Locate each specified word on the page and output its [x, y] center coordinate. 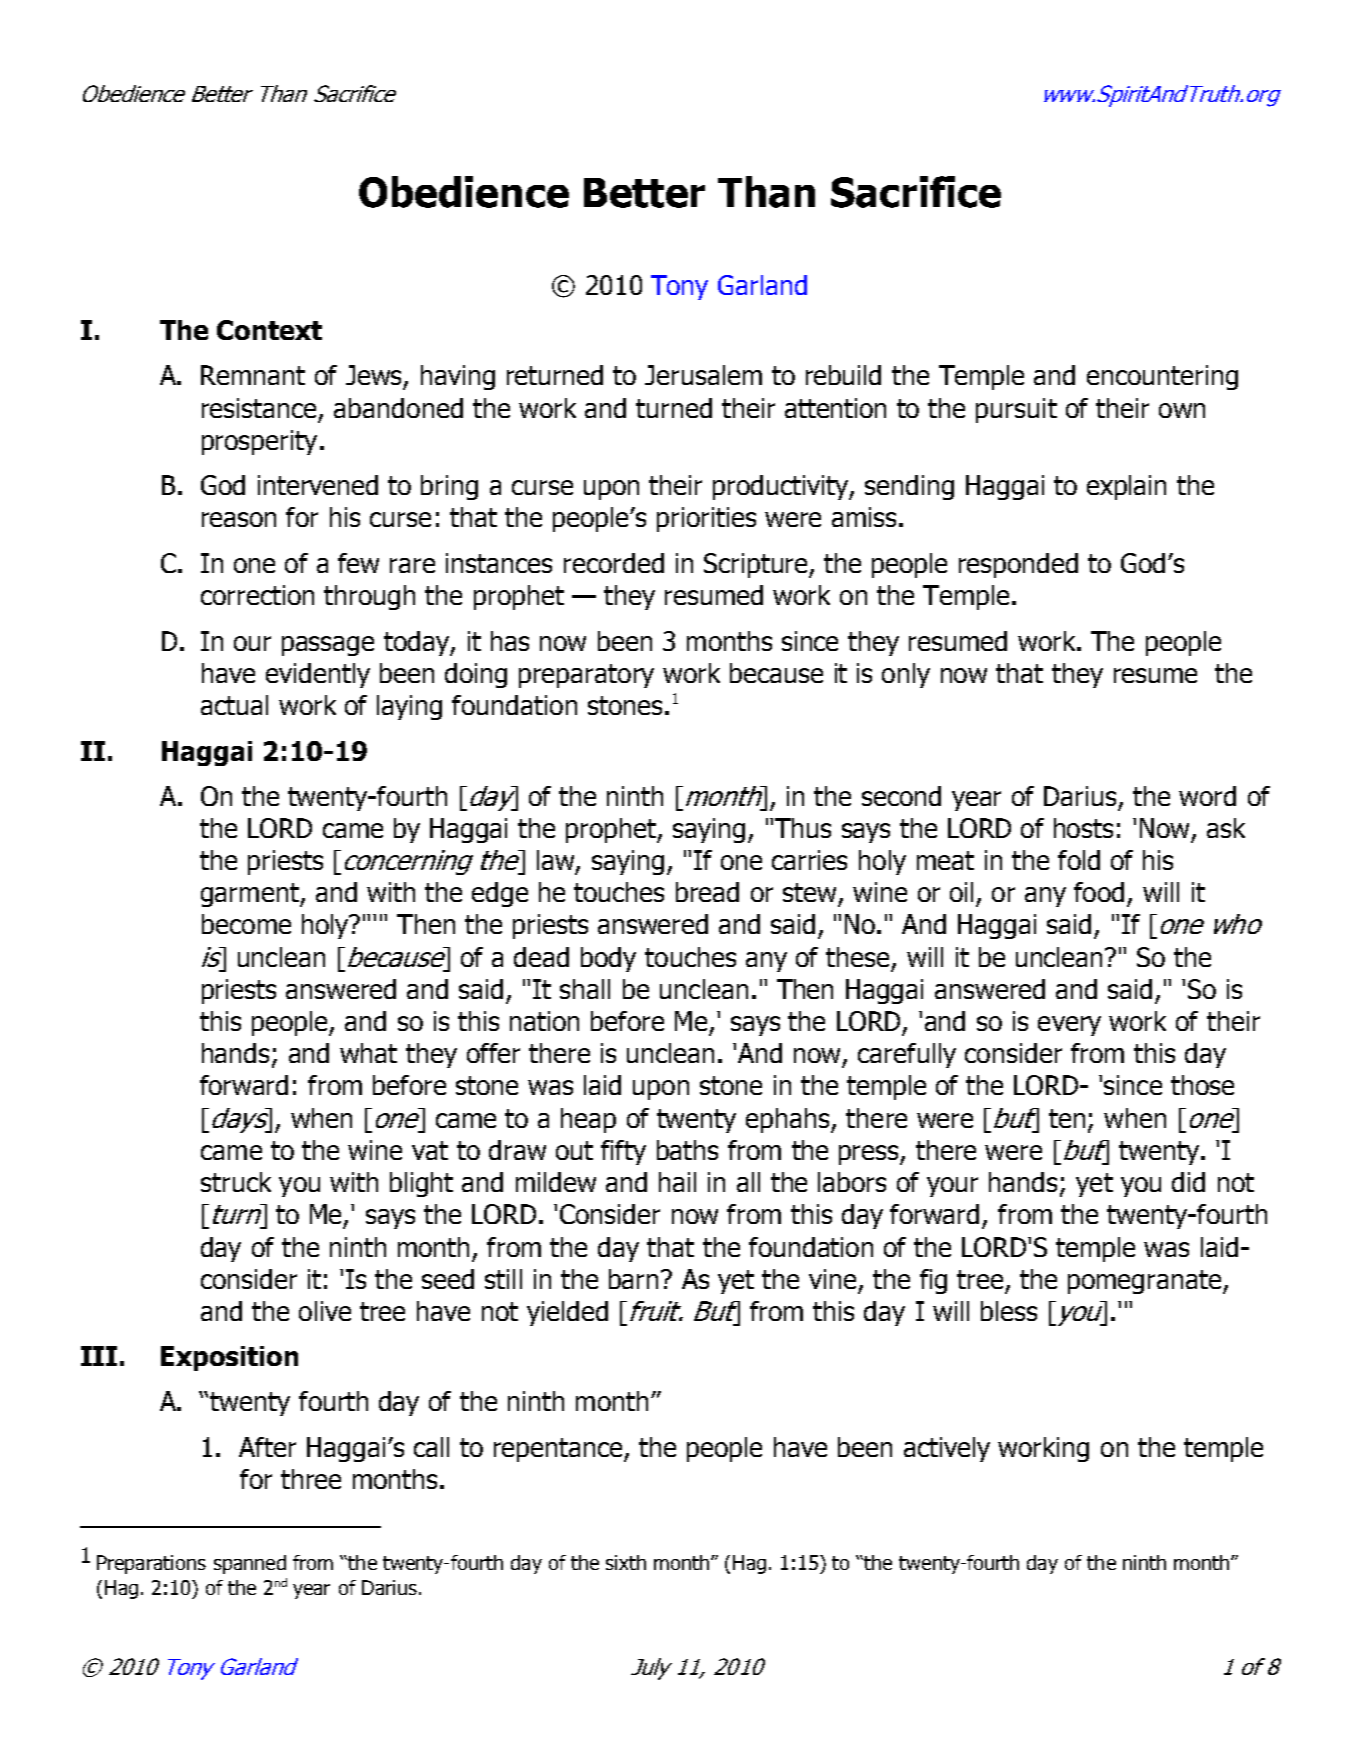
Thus [803, 828]
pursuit [1016, 410]
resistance [259, 408]
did [1188, 1182]
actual [234, 705]
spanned [250, 1564]
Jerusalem [703, 375]
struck [236, 1182]
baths [687, 1150]
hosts [1083, 828]
